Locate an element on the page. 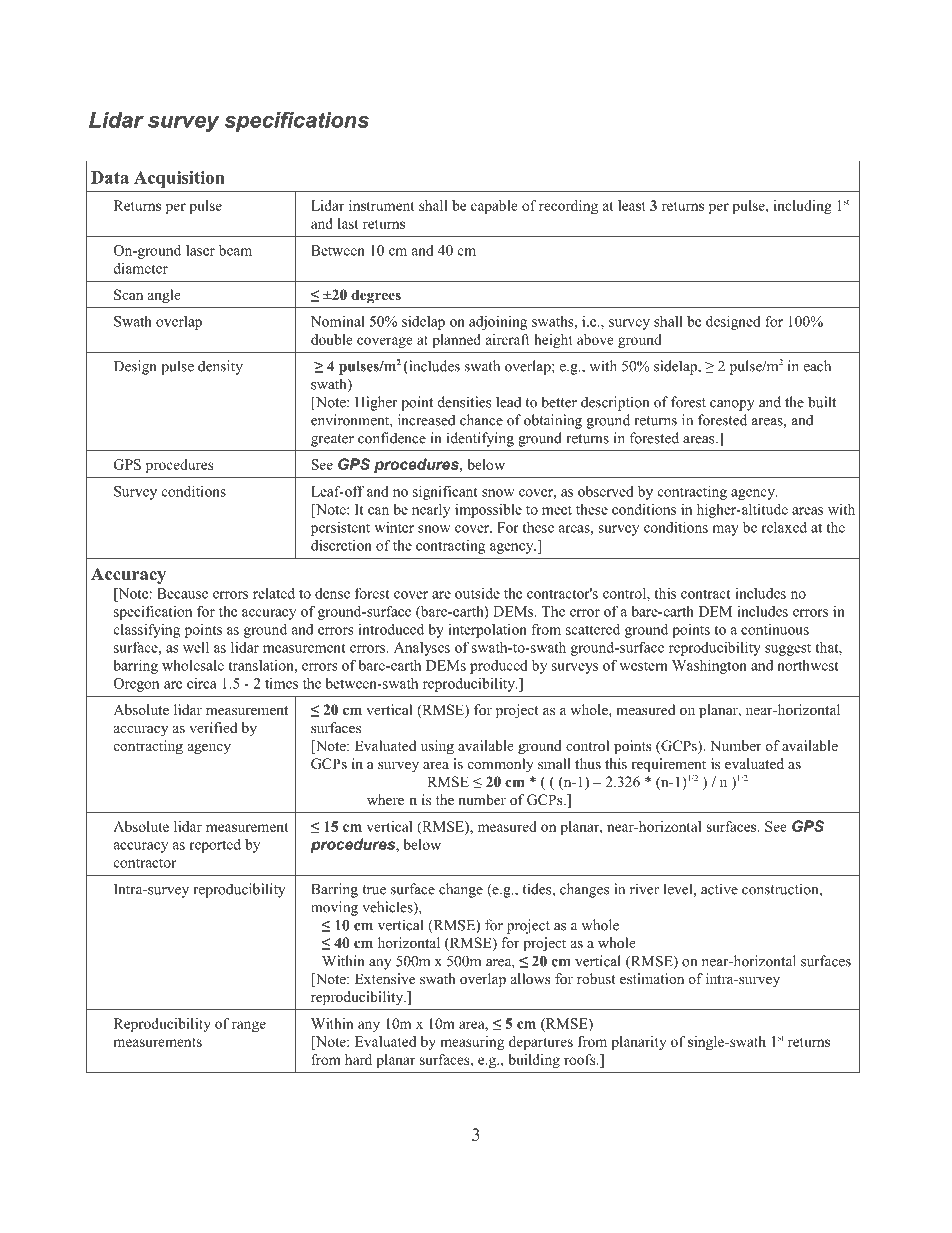 The height and width of the image is (1233, 952). densities is located at coordinates (465, 402).
